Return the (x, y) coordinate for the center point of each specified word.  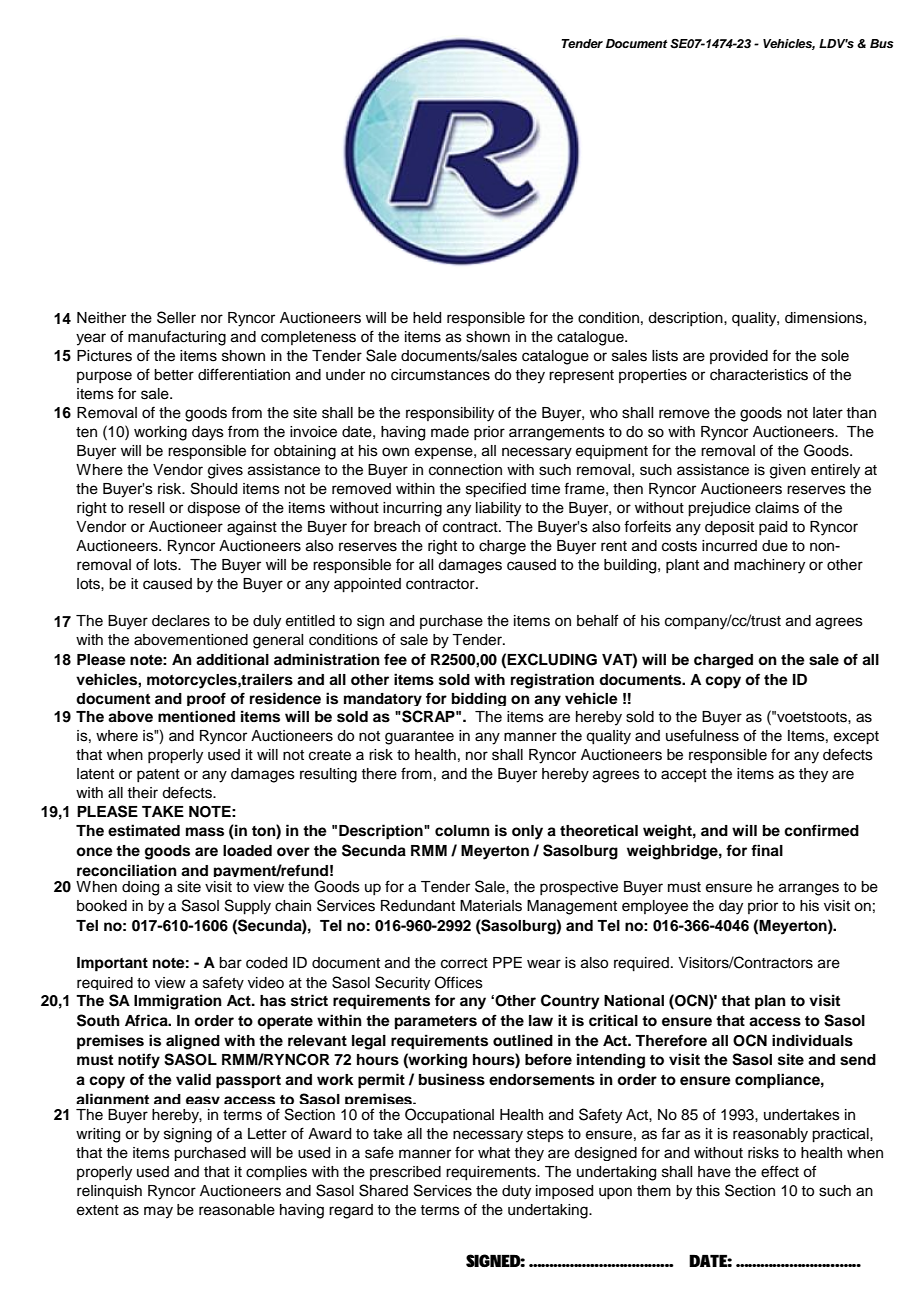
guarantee (419, 738)
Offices (459, 982)
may (158, 1212)
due (775, 546)
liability (498, 509)
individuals (812, 1040)
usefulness (702, 735)
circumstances (440, 375)
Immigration (178, 1002)
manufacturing (177, 338)
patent (158, 775)
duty (516, 1192)
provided (739, 357)
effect (780, 1171)
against (252, 528)
